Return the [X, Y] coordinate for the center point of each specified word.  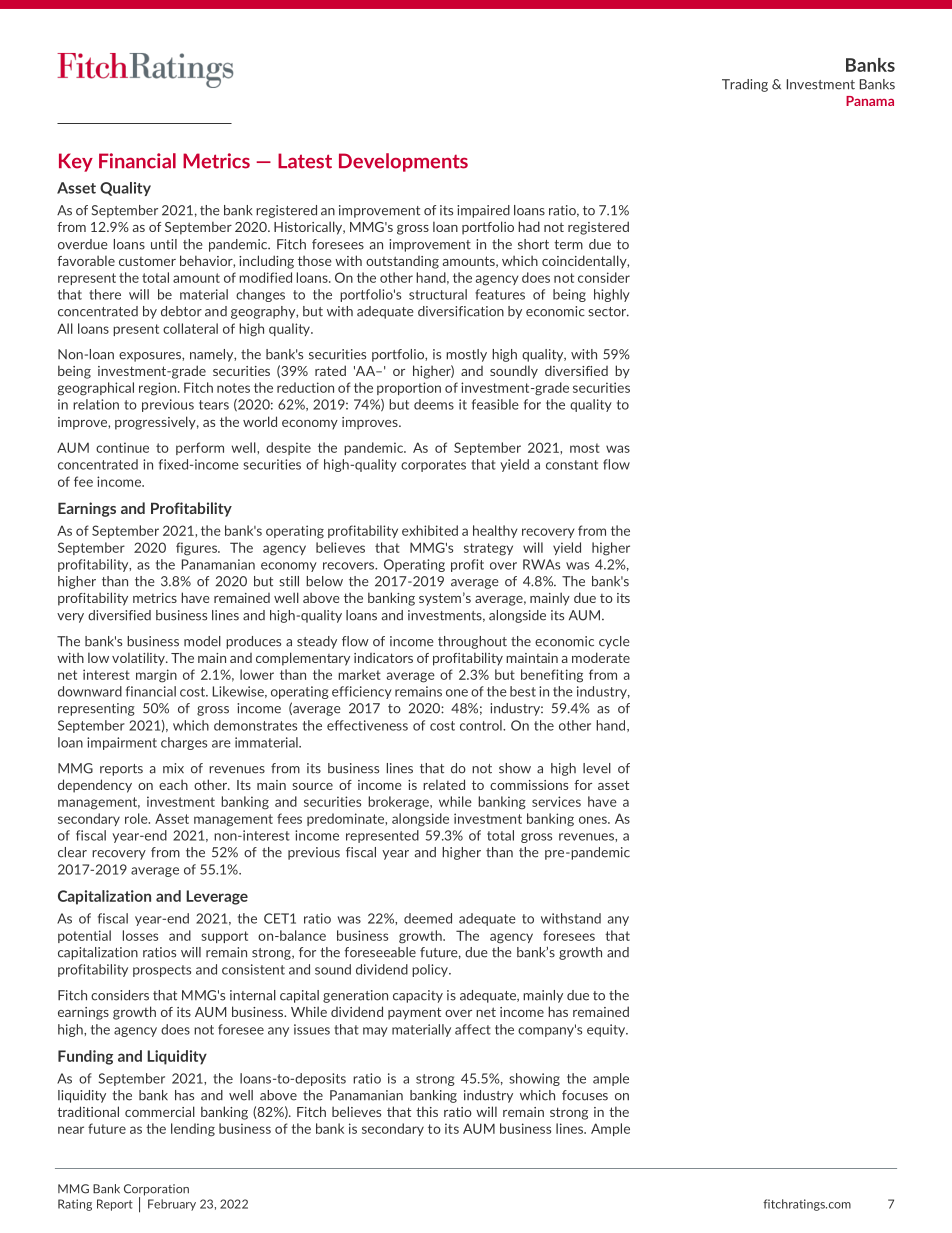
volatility [139, 659]
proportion [409, 388]
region [159, 389]
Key [76, 162]
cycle [614, 642]
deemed [428, 918]
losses [140, 935]
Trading [745, 85]
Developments [403, 162]
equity [607, 1030]
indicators [383, 658]
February [172, 1205]
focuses [585, 1095]
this [427, 1111]
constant [572, 465]
